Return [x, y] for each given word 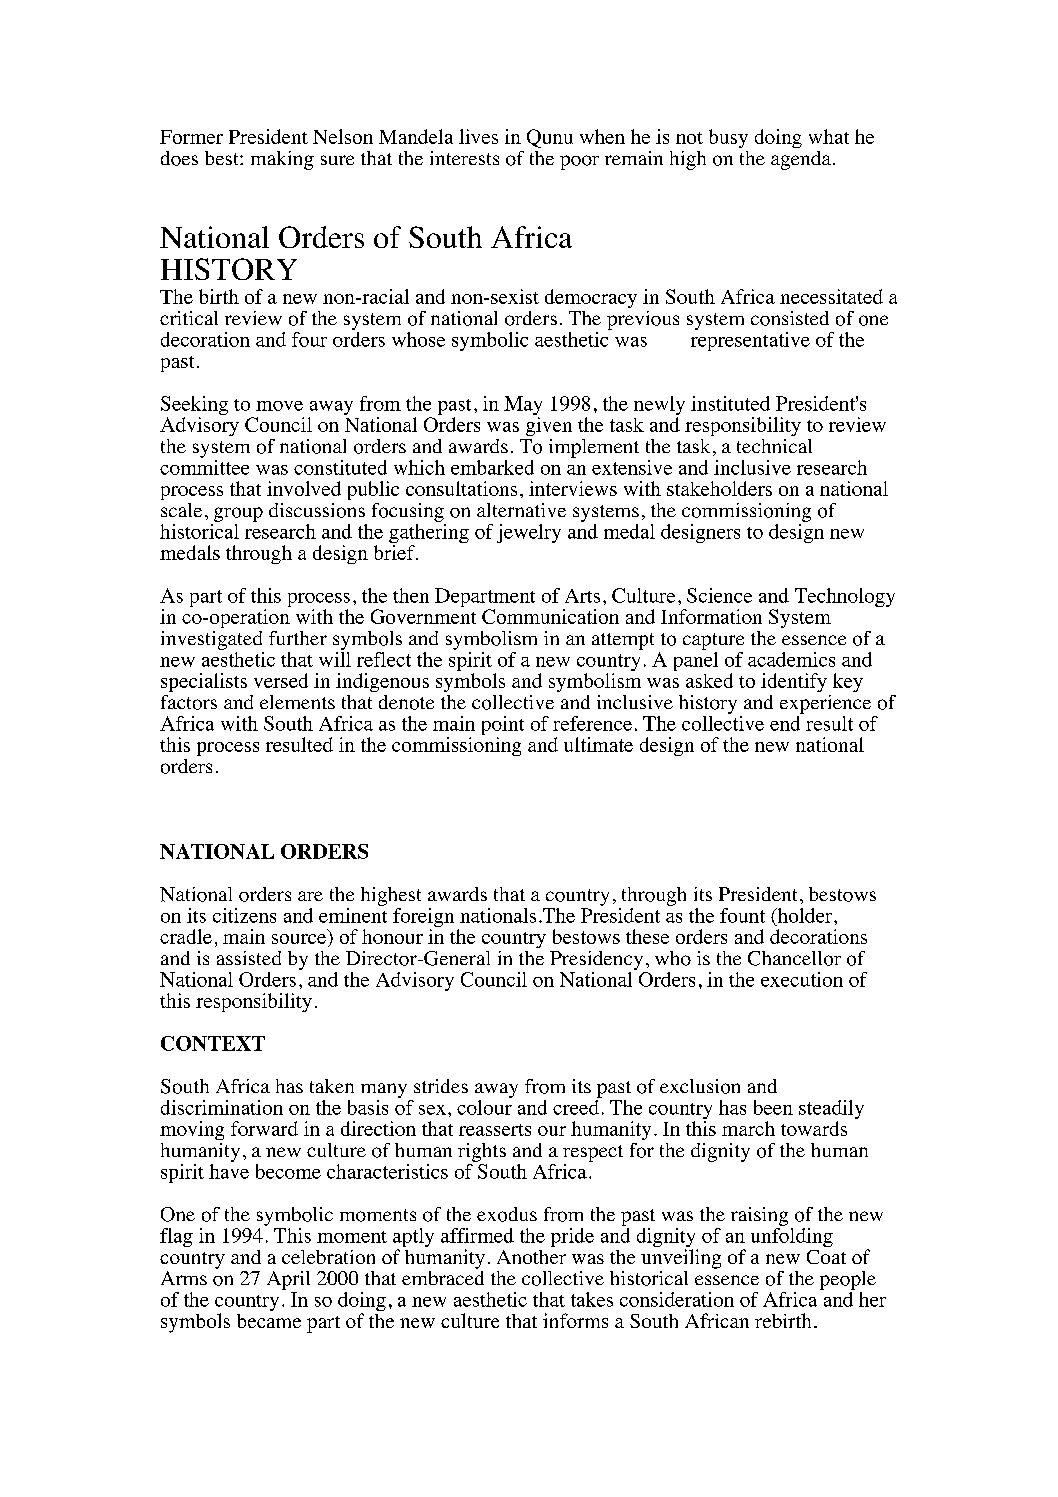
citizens [244, 915]
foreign [423, 919]
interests [464, 158]
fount [742, 915]
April [288, 1280]
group [238, 514]
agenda [801, 160]
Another [531, 1257]
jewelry [529, 533]
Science [719, 595]
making [282, 160]
